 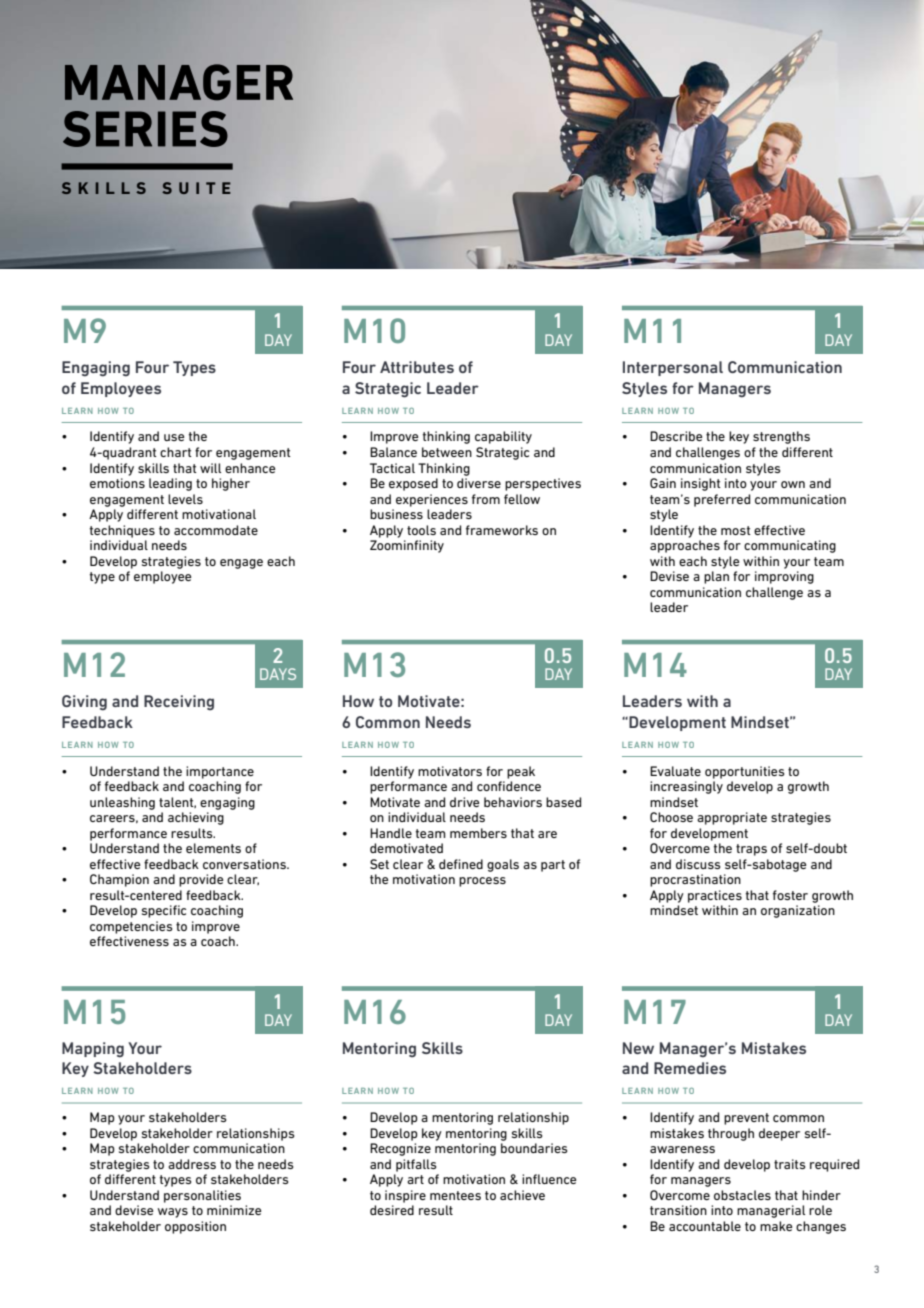 I want to click on strengths, so click(x=781, y=437).
